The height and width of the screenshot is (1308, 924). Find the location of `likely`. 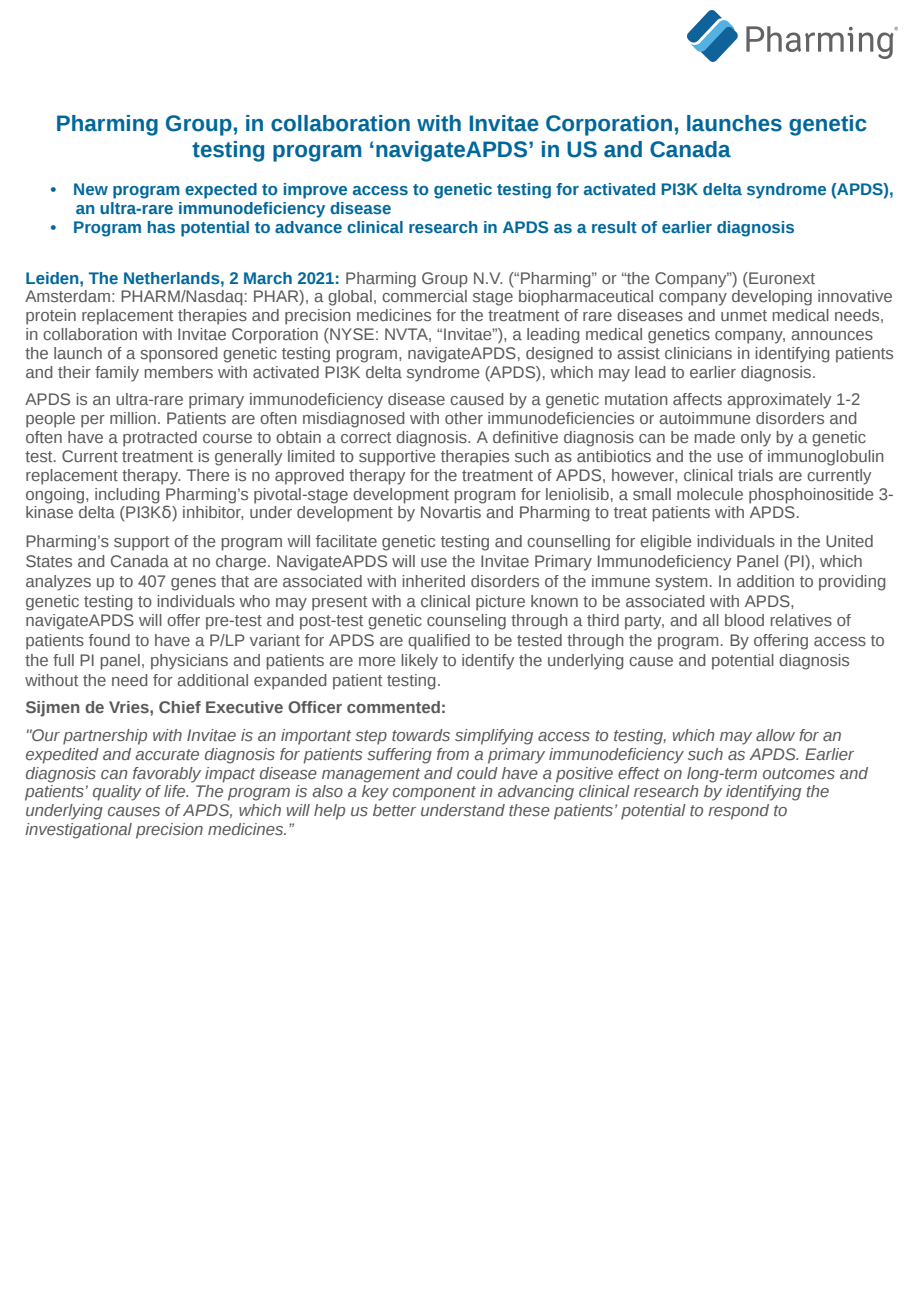

likely is located at coordinates (419, 662).
